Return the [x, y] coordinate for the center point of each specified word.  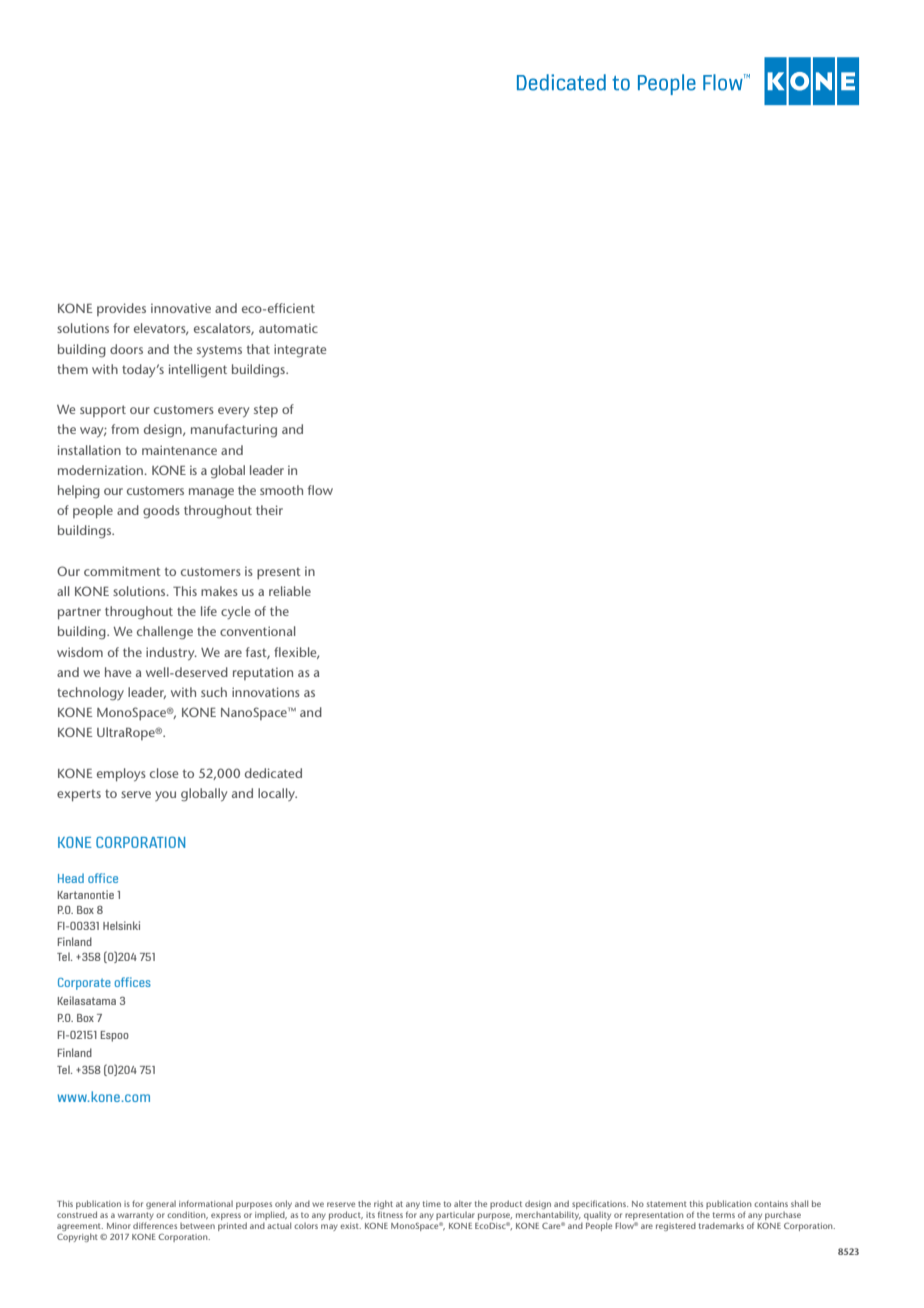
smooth [281, 490]
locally [277, 794]
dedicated [273, 773]
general [161, 1205]
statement [667, 1204]
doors [126, 349]
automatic [288, 328]
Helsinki [121, 925]
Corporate [84, 984]
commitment [122, 571]
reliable [290, 591]
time [432, 1204]
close [164, 773]
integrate [300, 351]
